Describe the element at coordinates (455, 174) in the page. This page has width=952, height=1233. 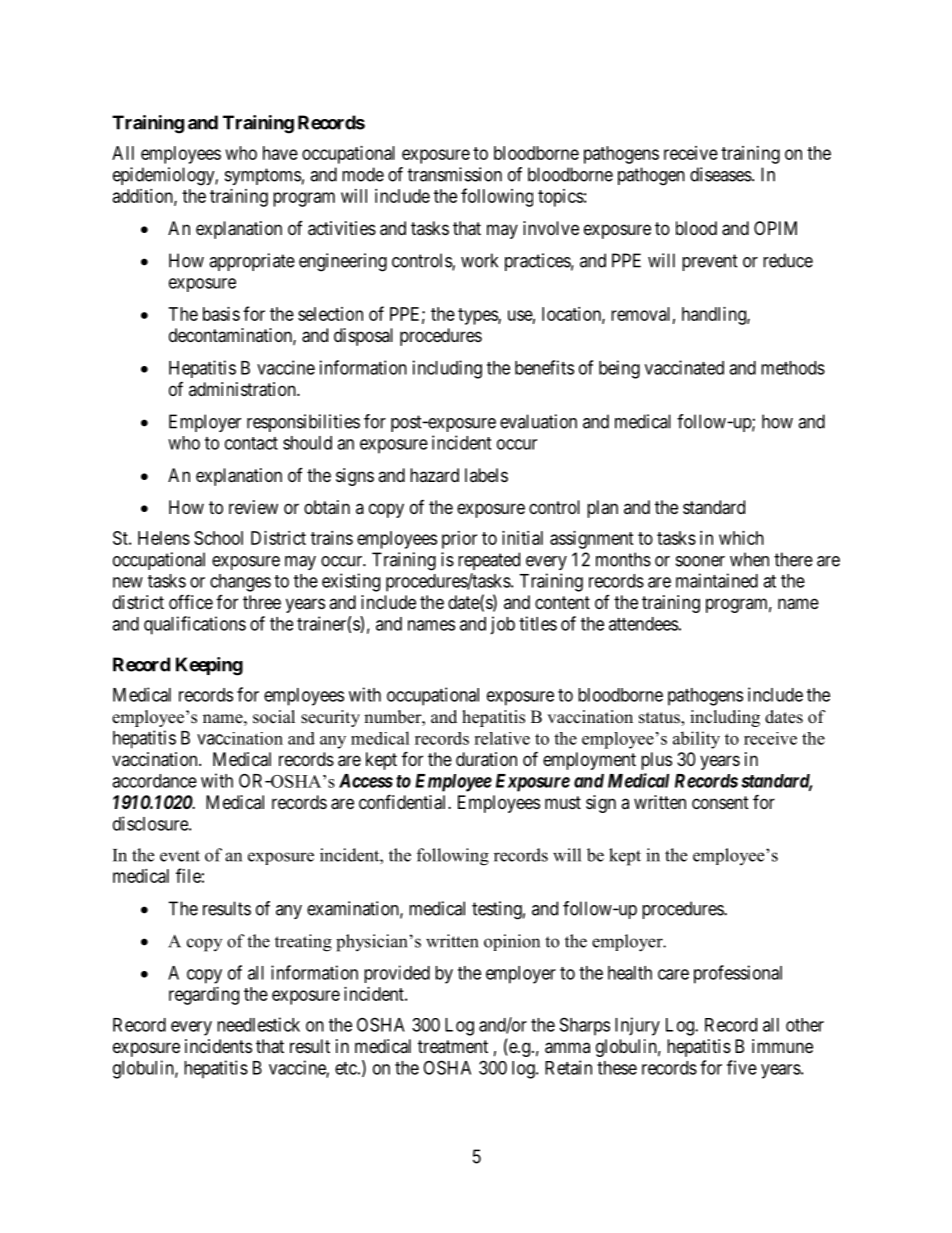
I see `transmission` at that location.
